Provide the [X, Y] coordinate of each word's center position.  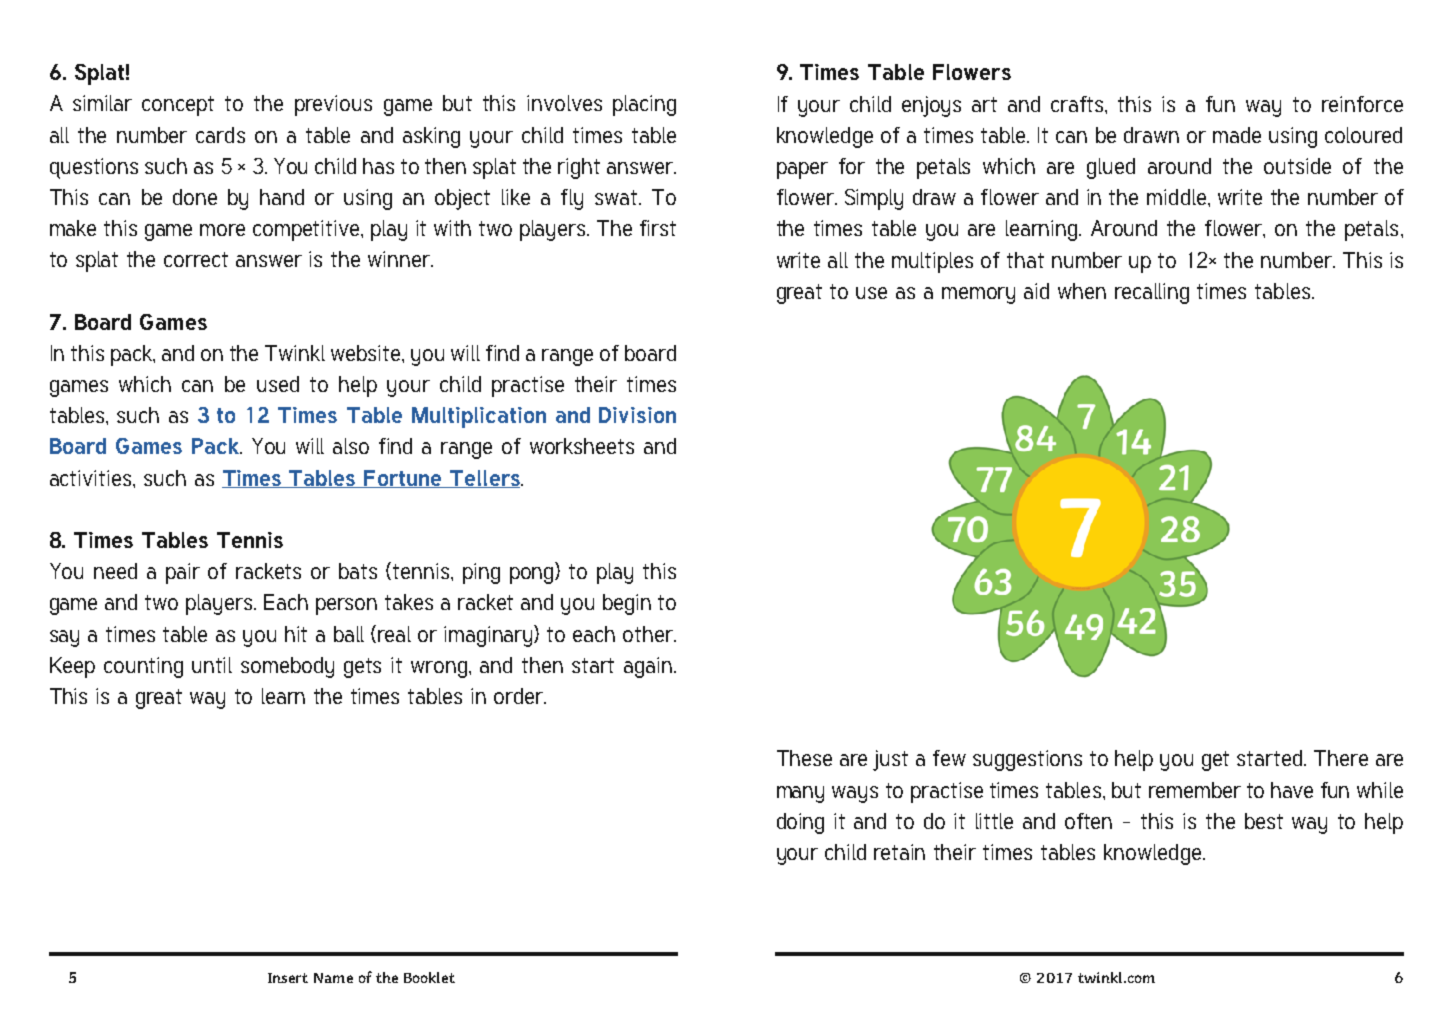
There [1341, 758]
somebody [287, 667]
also [351, 446]
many [800, 794]
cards [220, 135]
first [658, 228]
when [1082, 291]
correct [196, 259]
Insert [288, 978]
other [649, 634]
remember [1195, 790]
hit [296, 634]
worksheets [582, 446]
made [1237, 135]
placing [644, 105]
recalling [1152, 293]
